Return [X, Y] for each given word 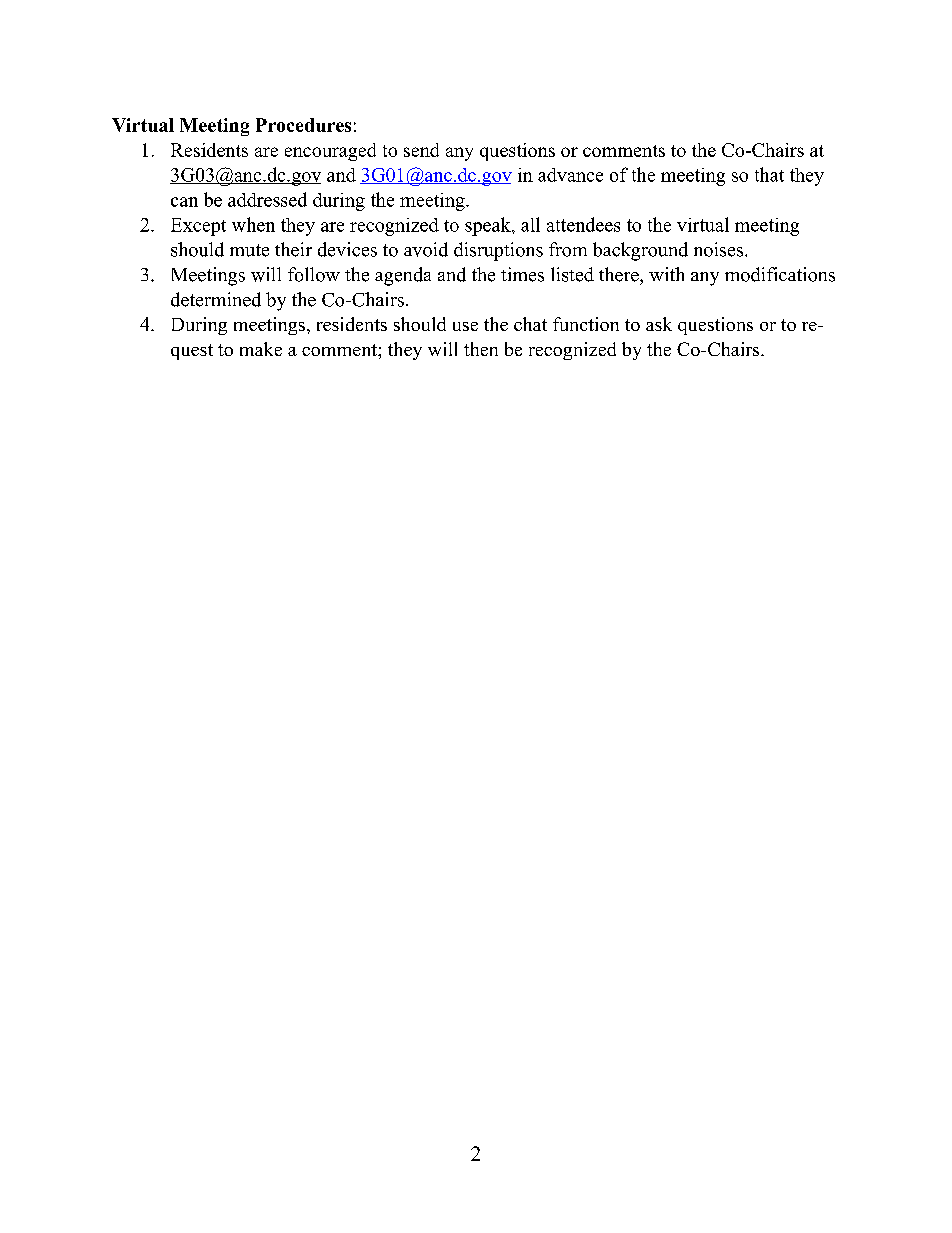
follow [314, 274]
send [421, 150]
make [261, 349]
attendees [583, 224]
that [769, 174]
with [666, 274]
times [522, 274]
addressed [267, 199]
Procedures [303, 125]
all [530, 224]
